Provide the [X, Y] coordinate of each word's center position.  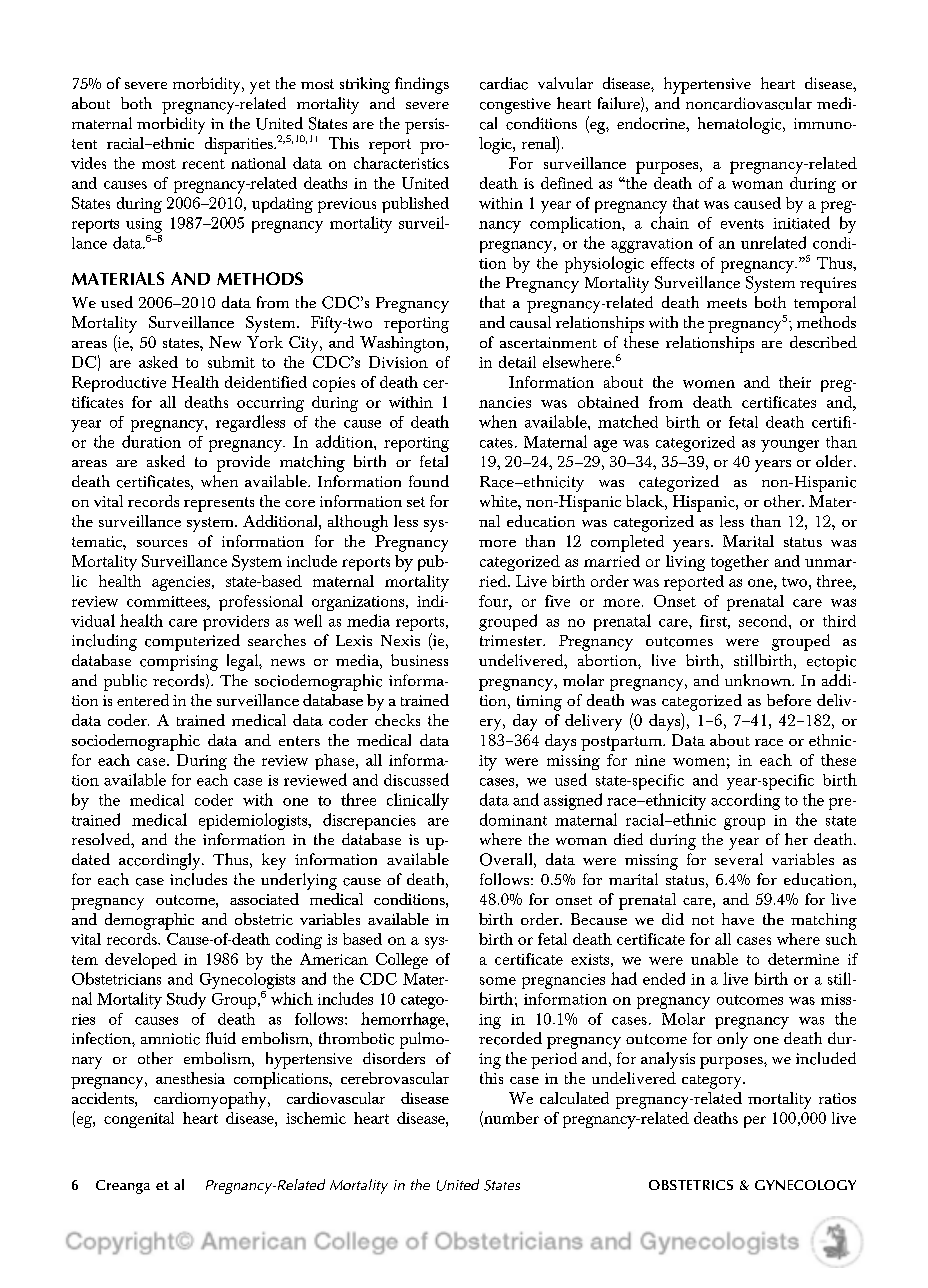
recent [203, 164]
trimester [512, 640]
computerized [192, 642]
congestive [515, 106]
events [742, 224]
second [764, 621]
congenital [139, 1120]
